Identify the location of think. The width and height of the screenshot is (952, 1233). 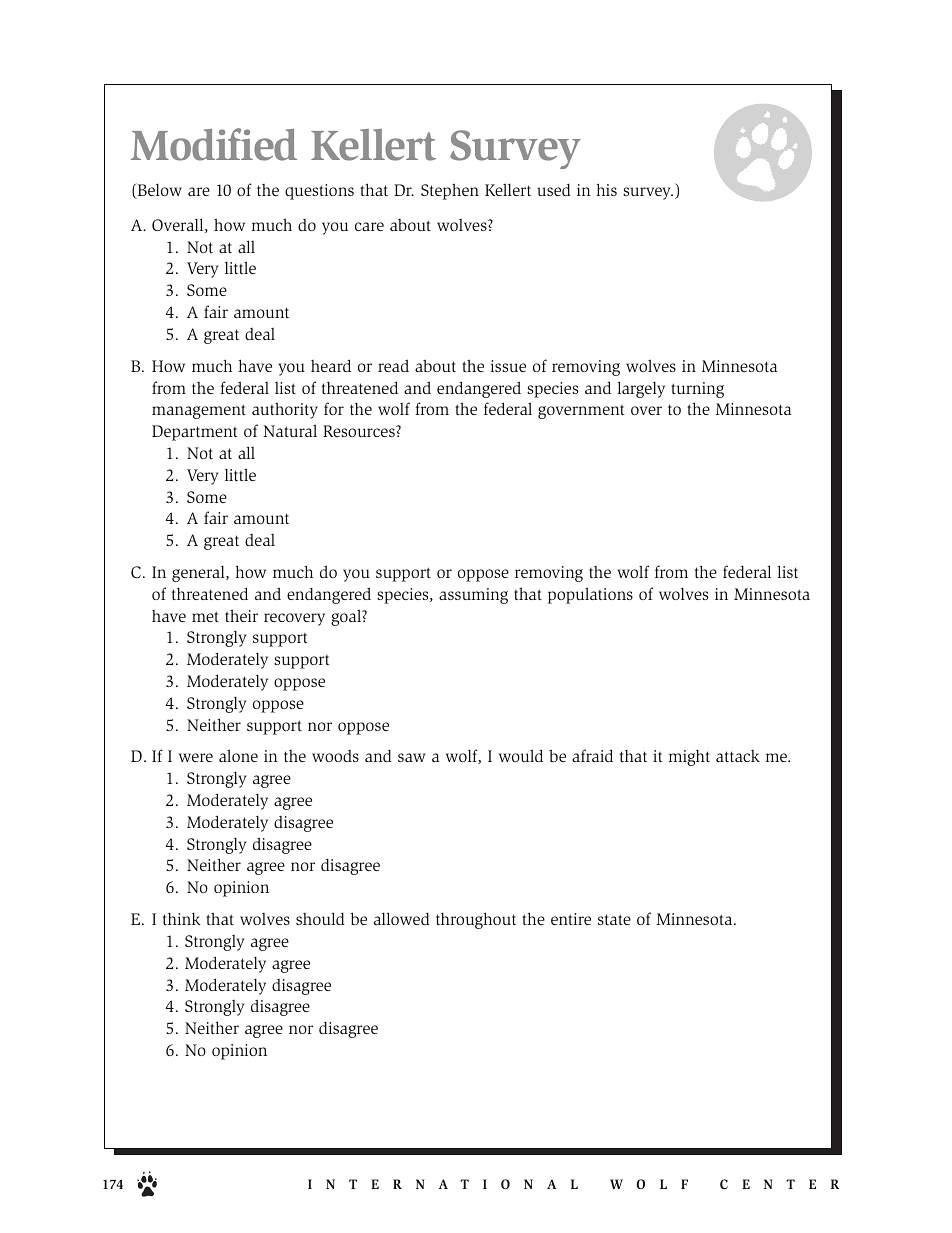
(181, 918).
